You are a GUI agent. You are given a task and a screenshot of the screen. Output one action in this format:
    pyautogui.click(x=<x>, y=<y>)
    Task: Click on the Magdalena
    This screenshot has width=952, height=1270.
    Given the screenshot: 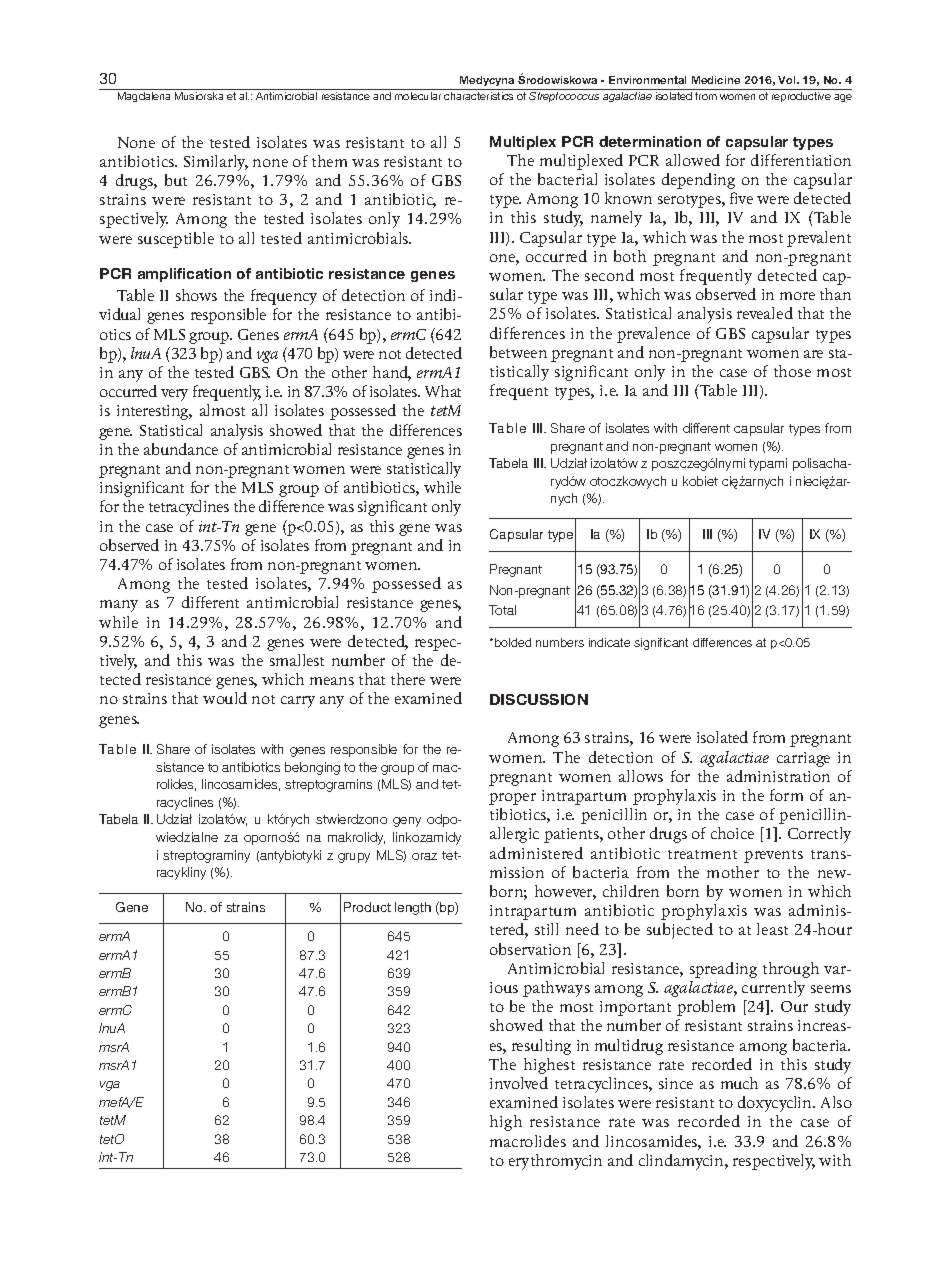 What is the action you would take?
    pyautogui.click(x=144, y=97)
